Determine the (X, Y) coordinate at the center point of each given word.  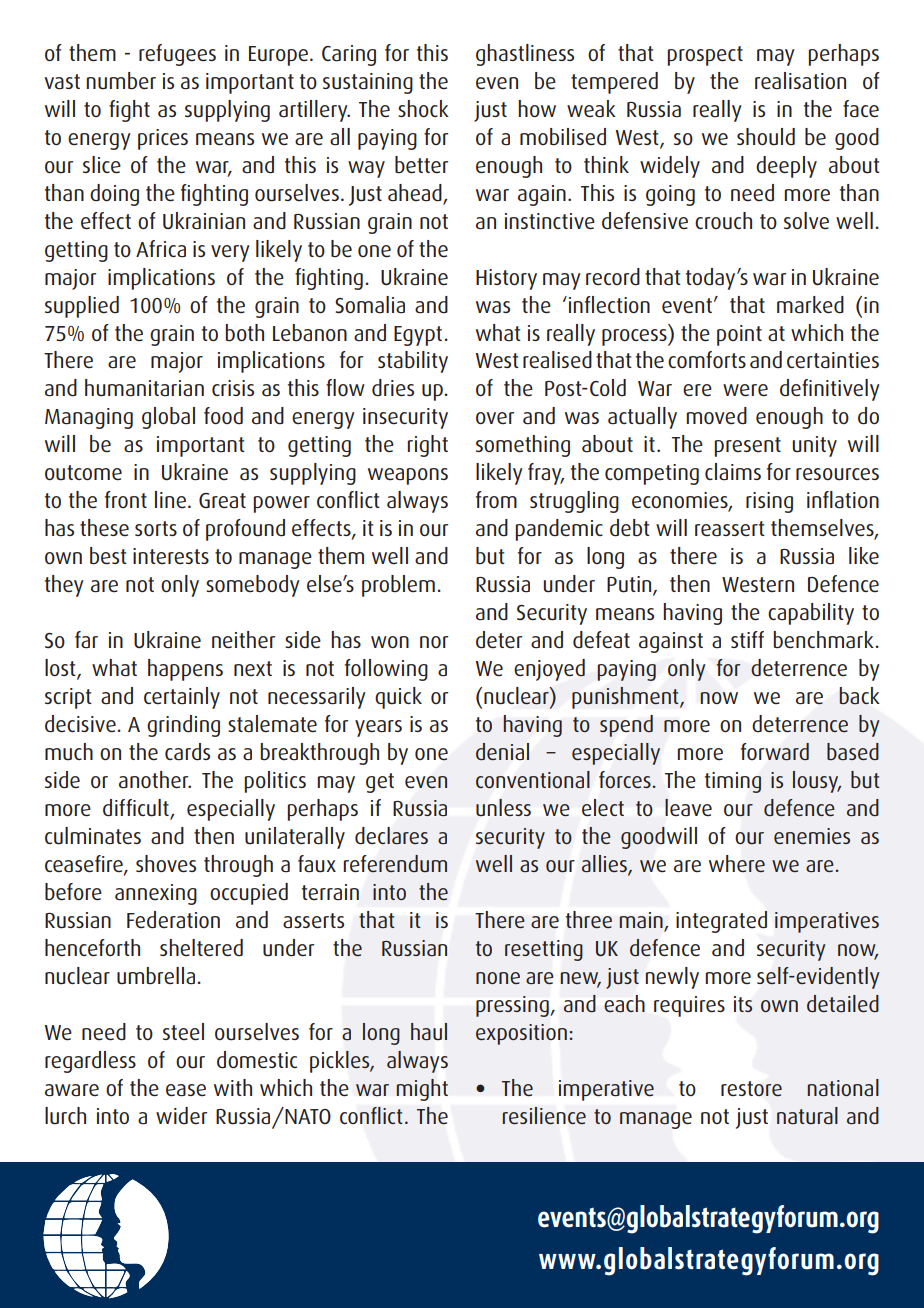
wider (181, 1116)
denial (502, 751)
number (121, 81)
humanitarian (144, 388)
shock (423, 108)
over (495, 418)
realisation (800, 81)
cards (187, 752)
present (747, 447)
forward (775, 752)
